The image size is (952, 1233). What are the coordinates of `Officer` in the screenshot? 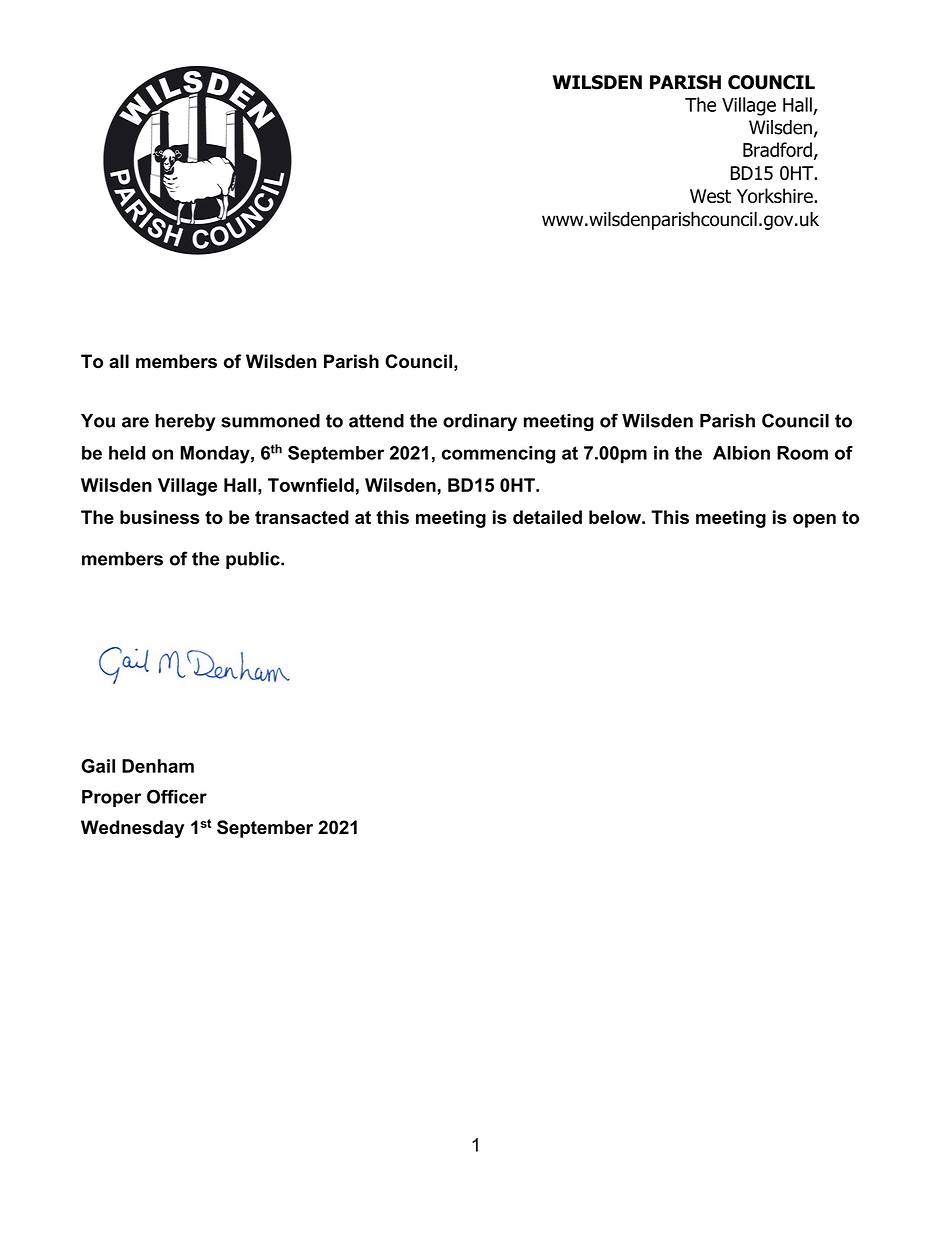 It's located at (177, 796).
